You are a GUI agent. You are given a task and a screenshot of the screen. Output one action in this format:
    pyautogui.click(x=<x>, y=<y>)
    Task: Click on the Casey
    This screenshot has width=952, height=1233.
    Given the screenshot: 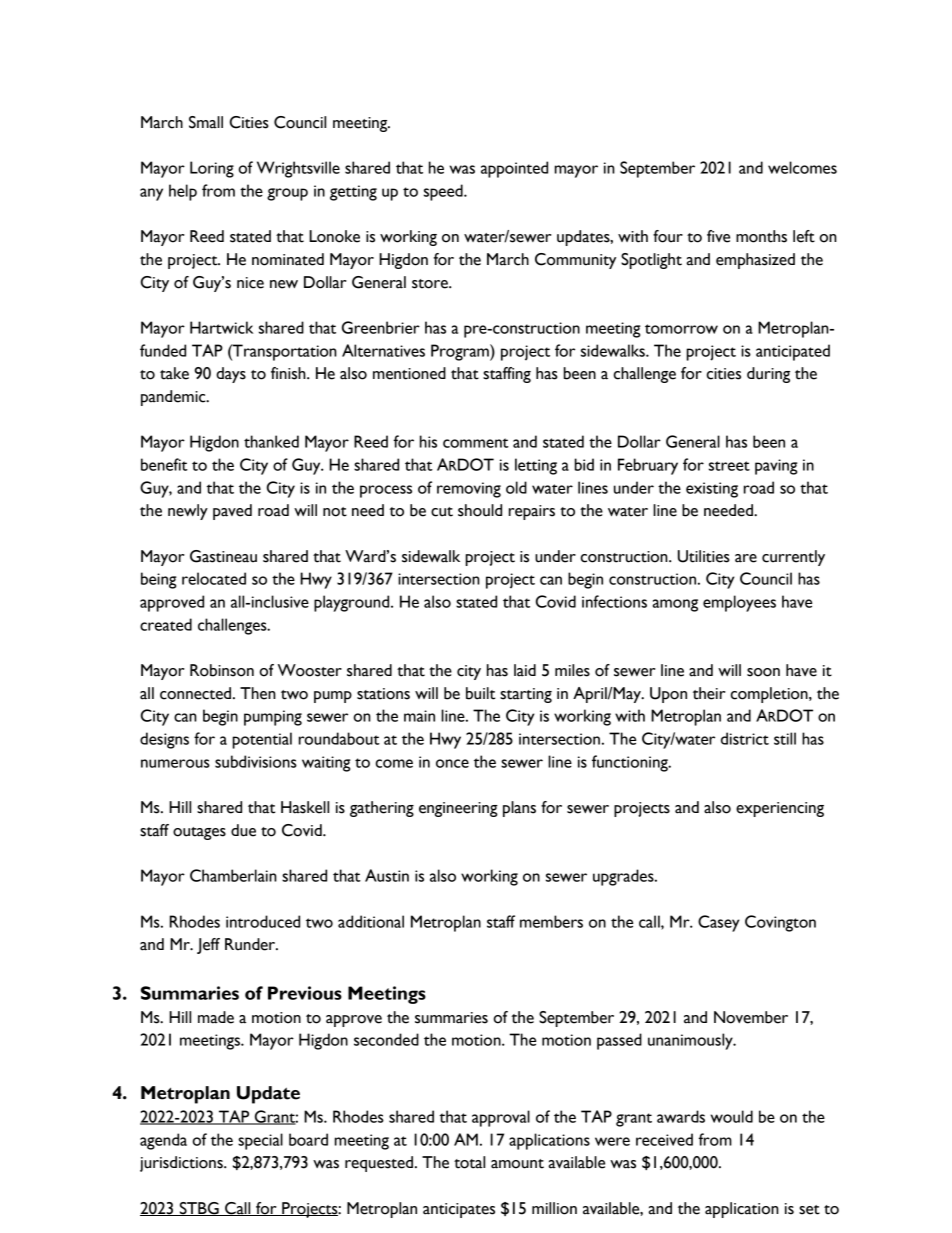 What is the action you would take?
    pyautogui.click(x=719, y=923)
